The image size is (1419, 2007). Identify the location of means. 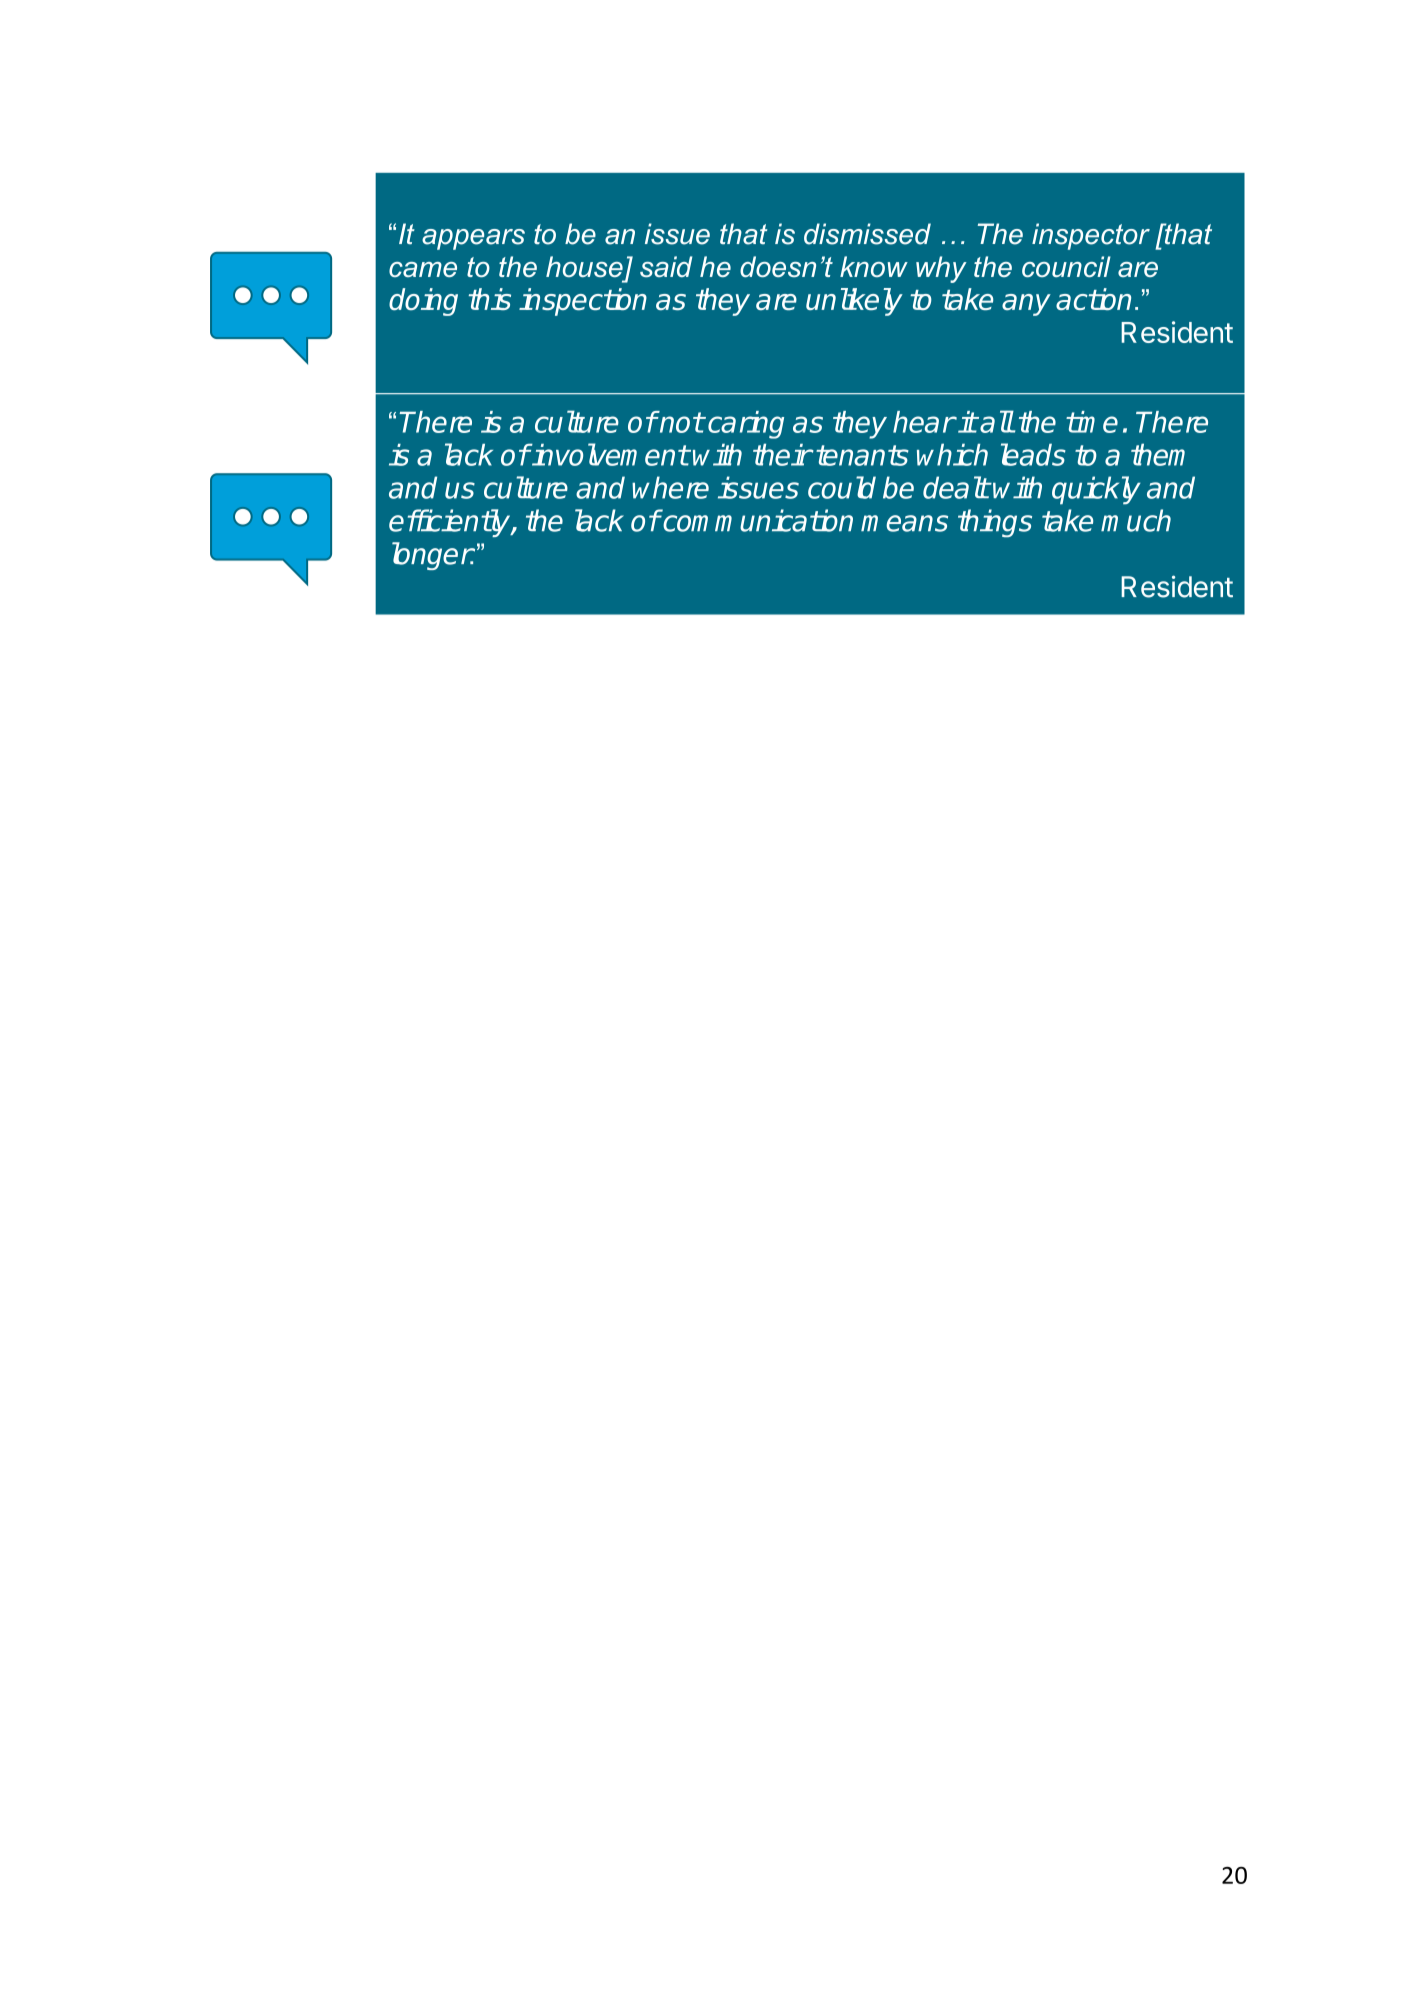
(904, 523).
